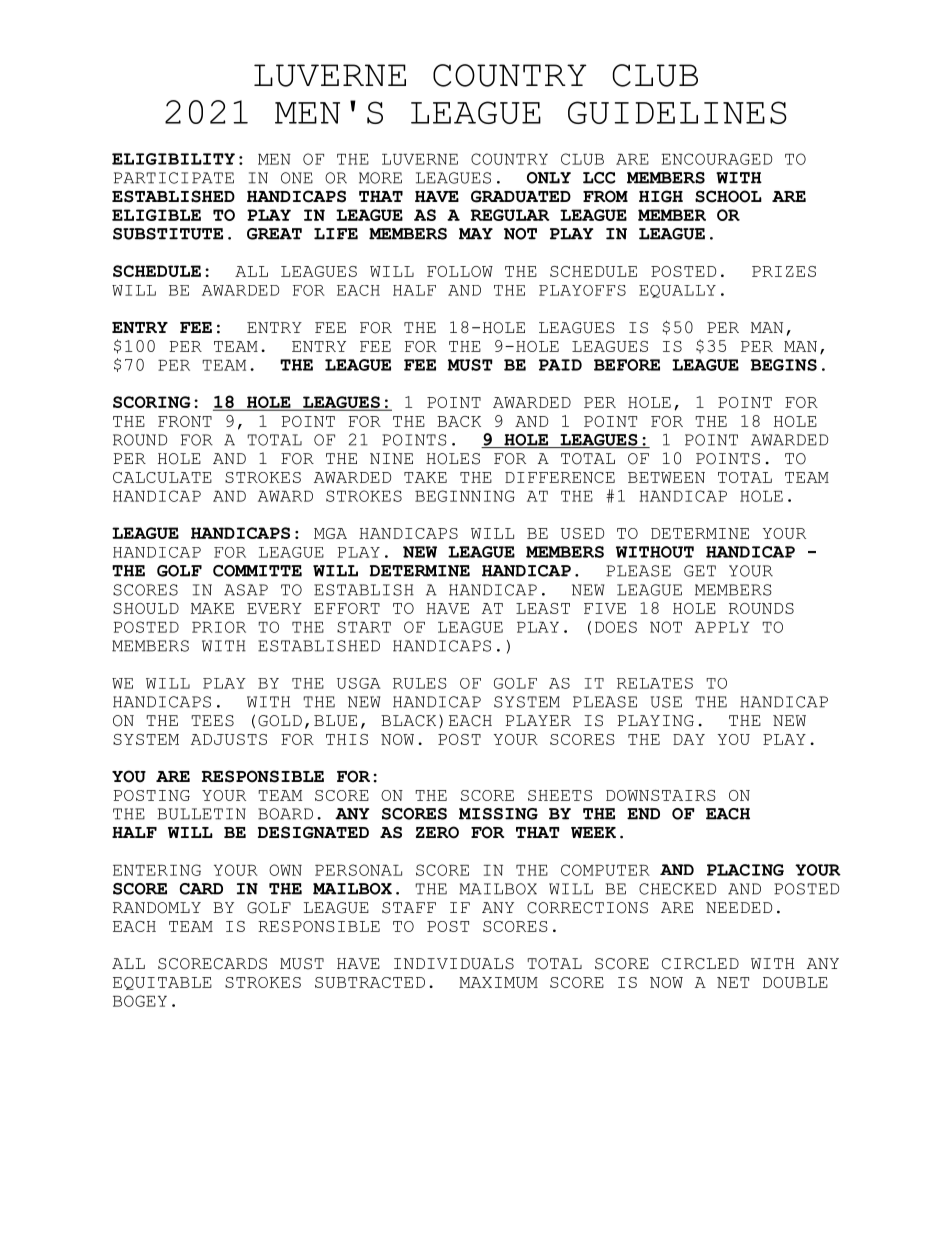 Image resolution: width=952 pixels, height=1233 pixels. I want to click on ONLY, so click(549, 178).
